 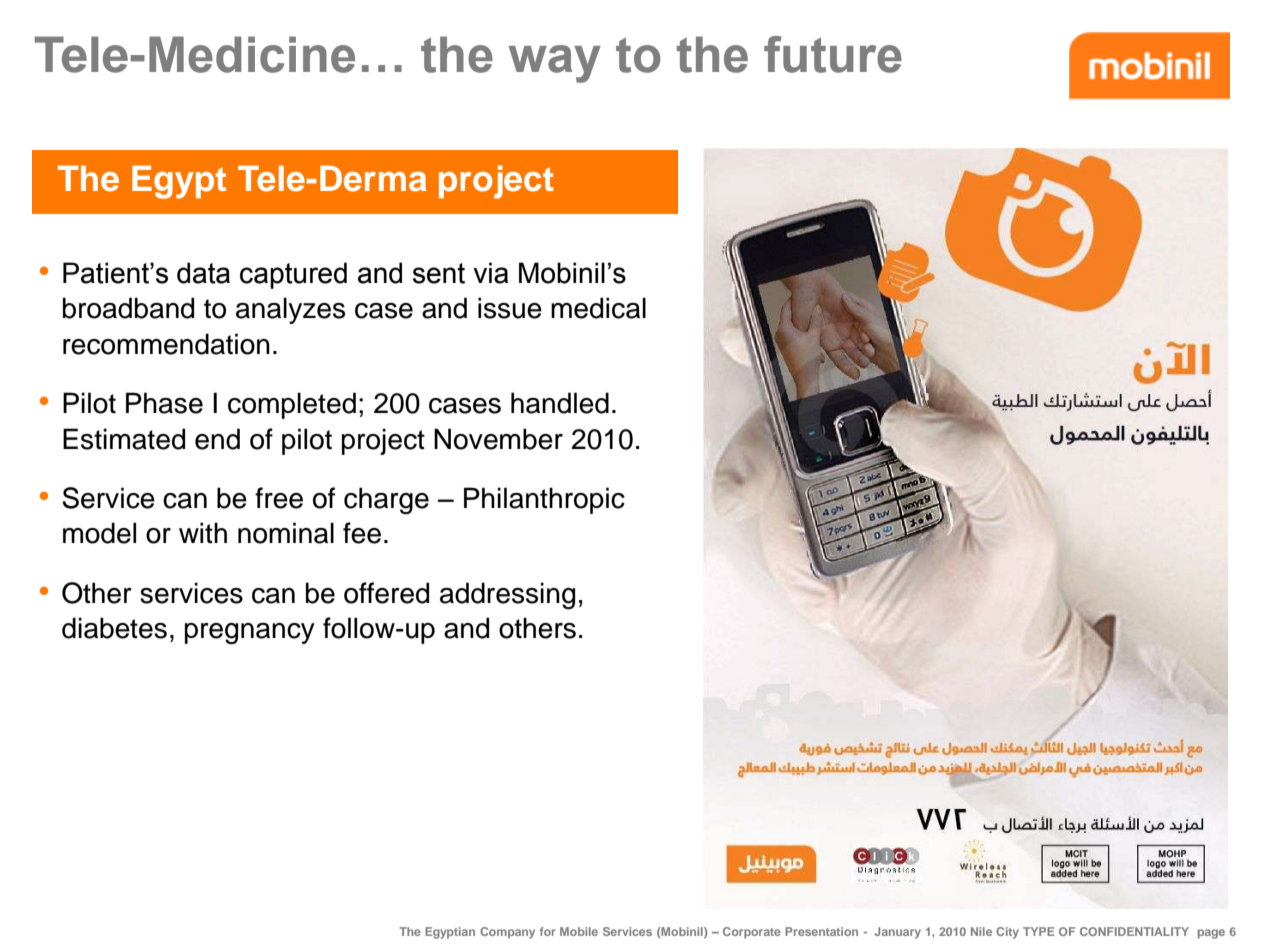 What do you see at coordinates (203, 533) in the screenshot?
I see `with` at bounding box center [203, 533].
